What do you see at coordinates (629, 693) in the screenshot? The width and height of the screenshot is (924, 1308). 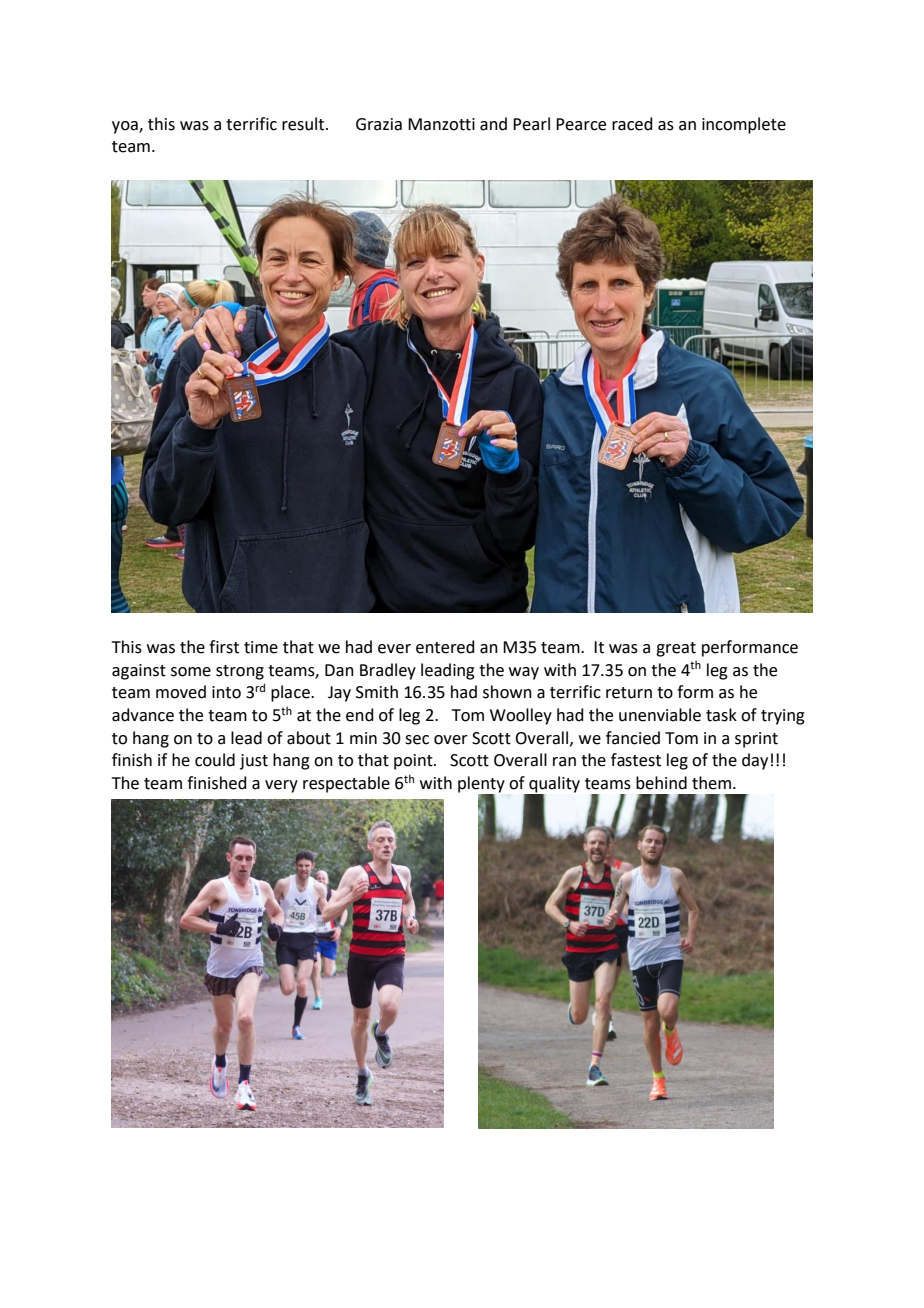 I see `return` at bounding box center [629, 693].
